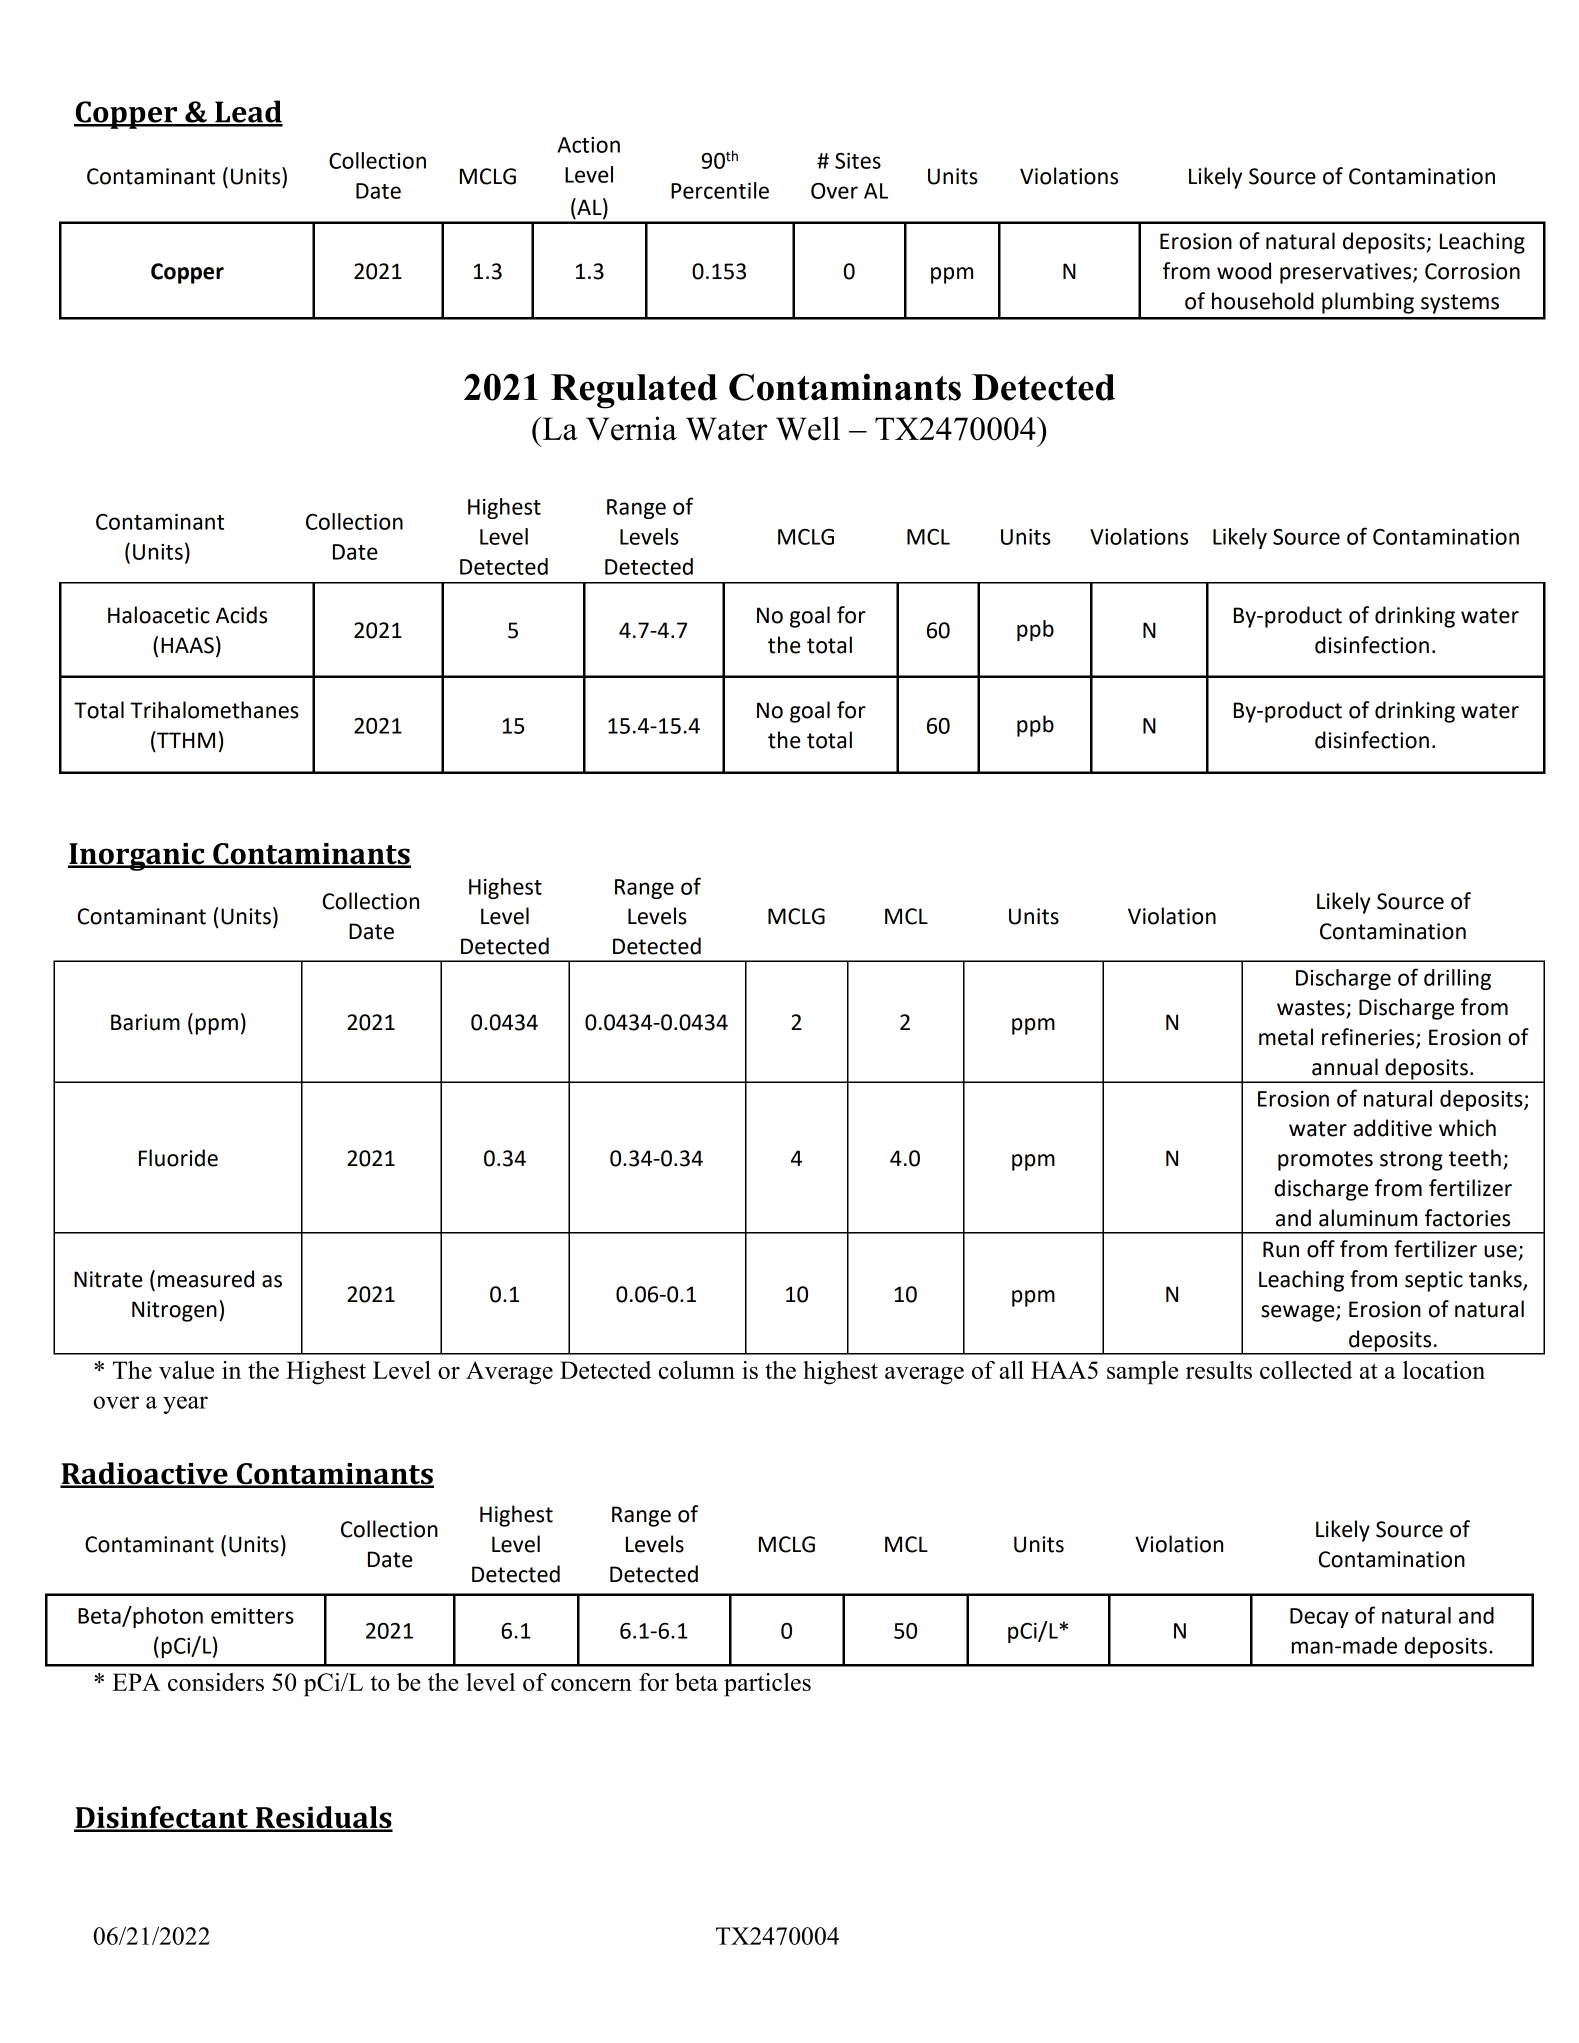 The height and width of the screenshot is (2043, 1579). Describe the element at coordinates (186, 1370) in the screenshot. I see `value` at that location.
